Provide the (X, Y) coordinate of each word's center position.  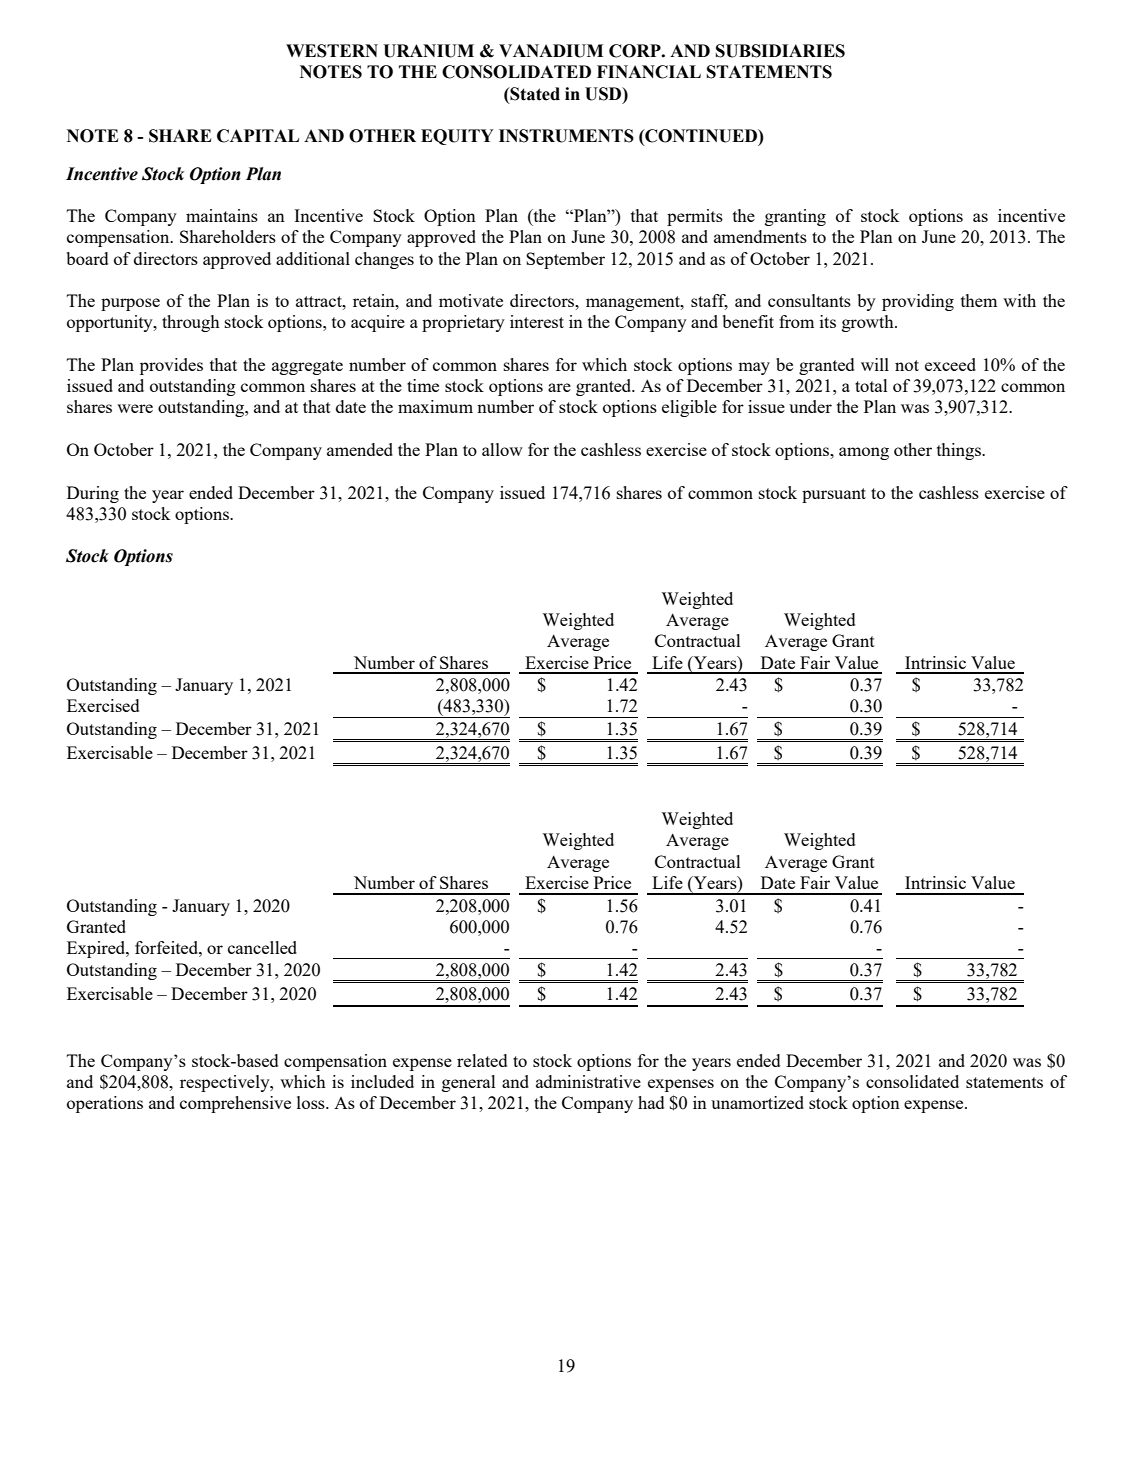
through (191, 323)
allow (502, 449)
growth (869, 323)
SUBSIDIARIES (780, 51)
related (482, 1060)
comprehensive (235, 1104)
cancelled (262, 947)
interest (537, 321)
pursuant (834, 495)
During (93, 494)
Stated (534, 94)
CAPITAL (258, 136)
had (651, 1102)
